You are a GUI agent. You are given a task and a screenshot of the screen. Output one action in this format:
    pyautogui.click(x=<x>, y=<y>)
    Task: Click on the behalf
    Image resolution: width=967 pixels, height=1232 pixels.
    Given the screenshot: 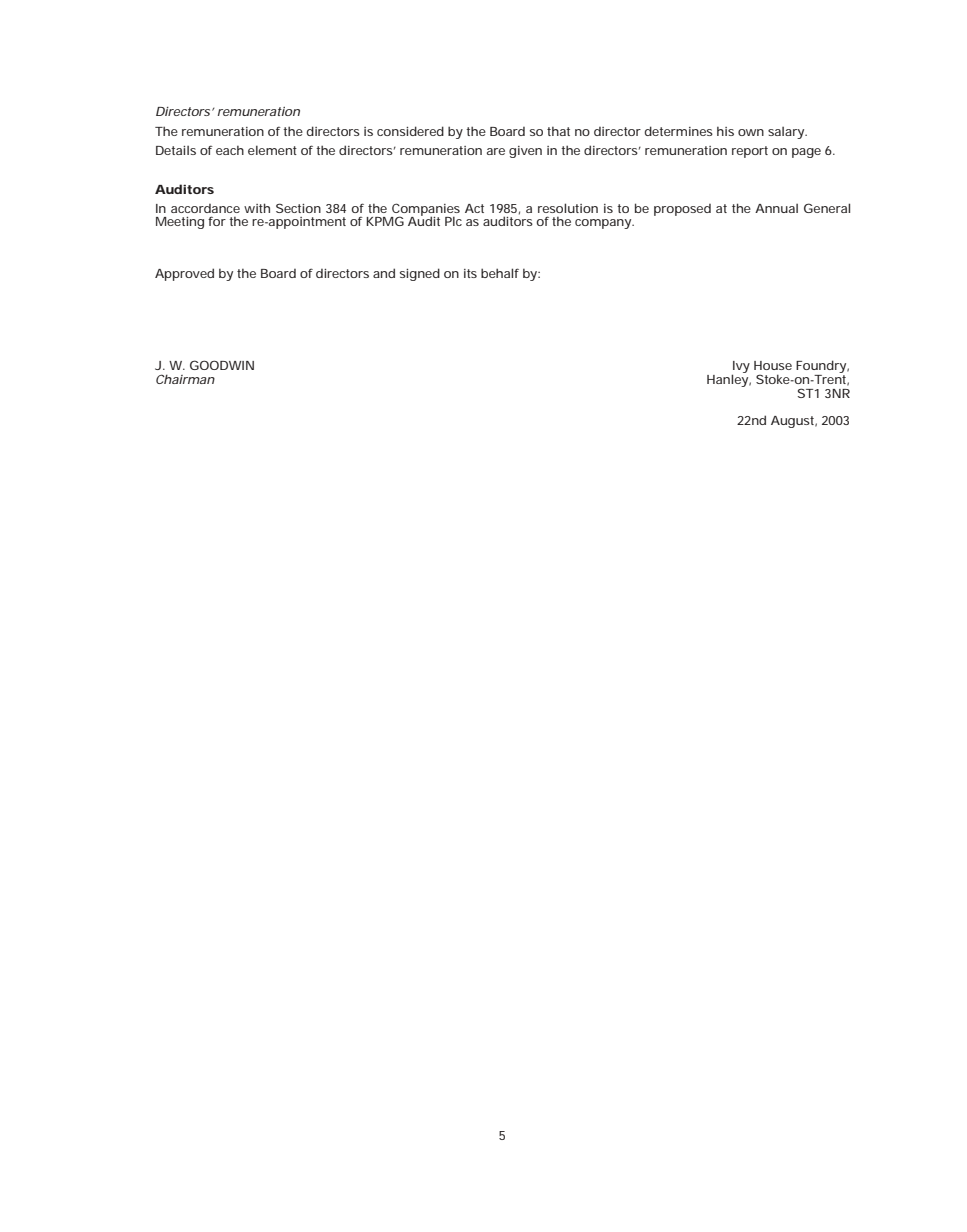 What is the action you would take?
    pyautogui.click(x=500, y=273)
